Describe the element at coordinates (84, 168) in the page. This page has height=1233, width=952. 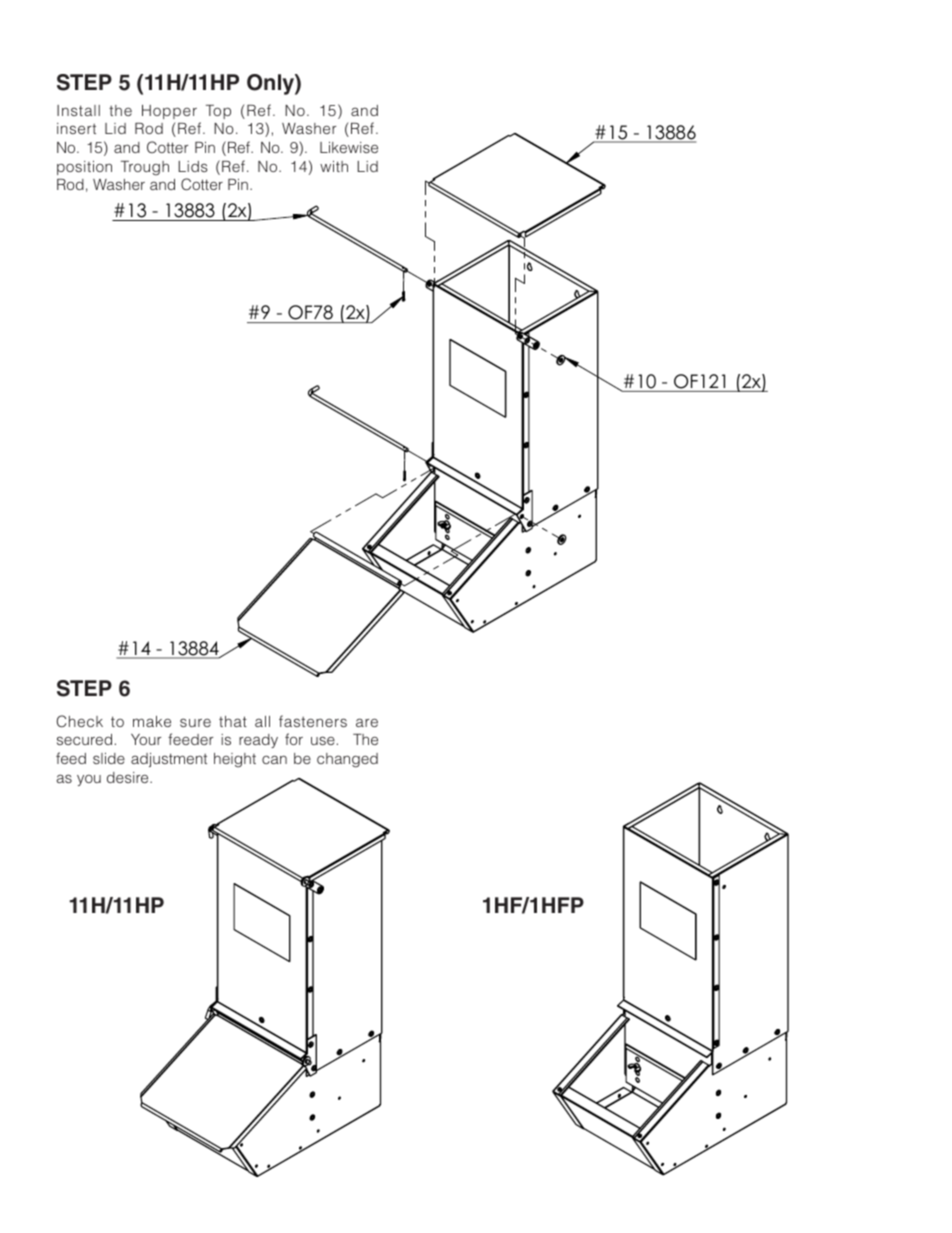
I see `position` at that location.
